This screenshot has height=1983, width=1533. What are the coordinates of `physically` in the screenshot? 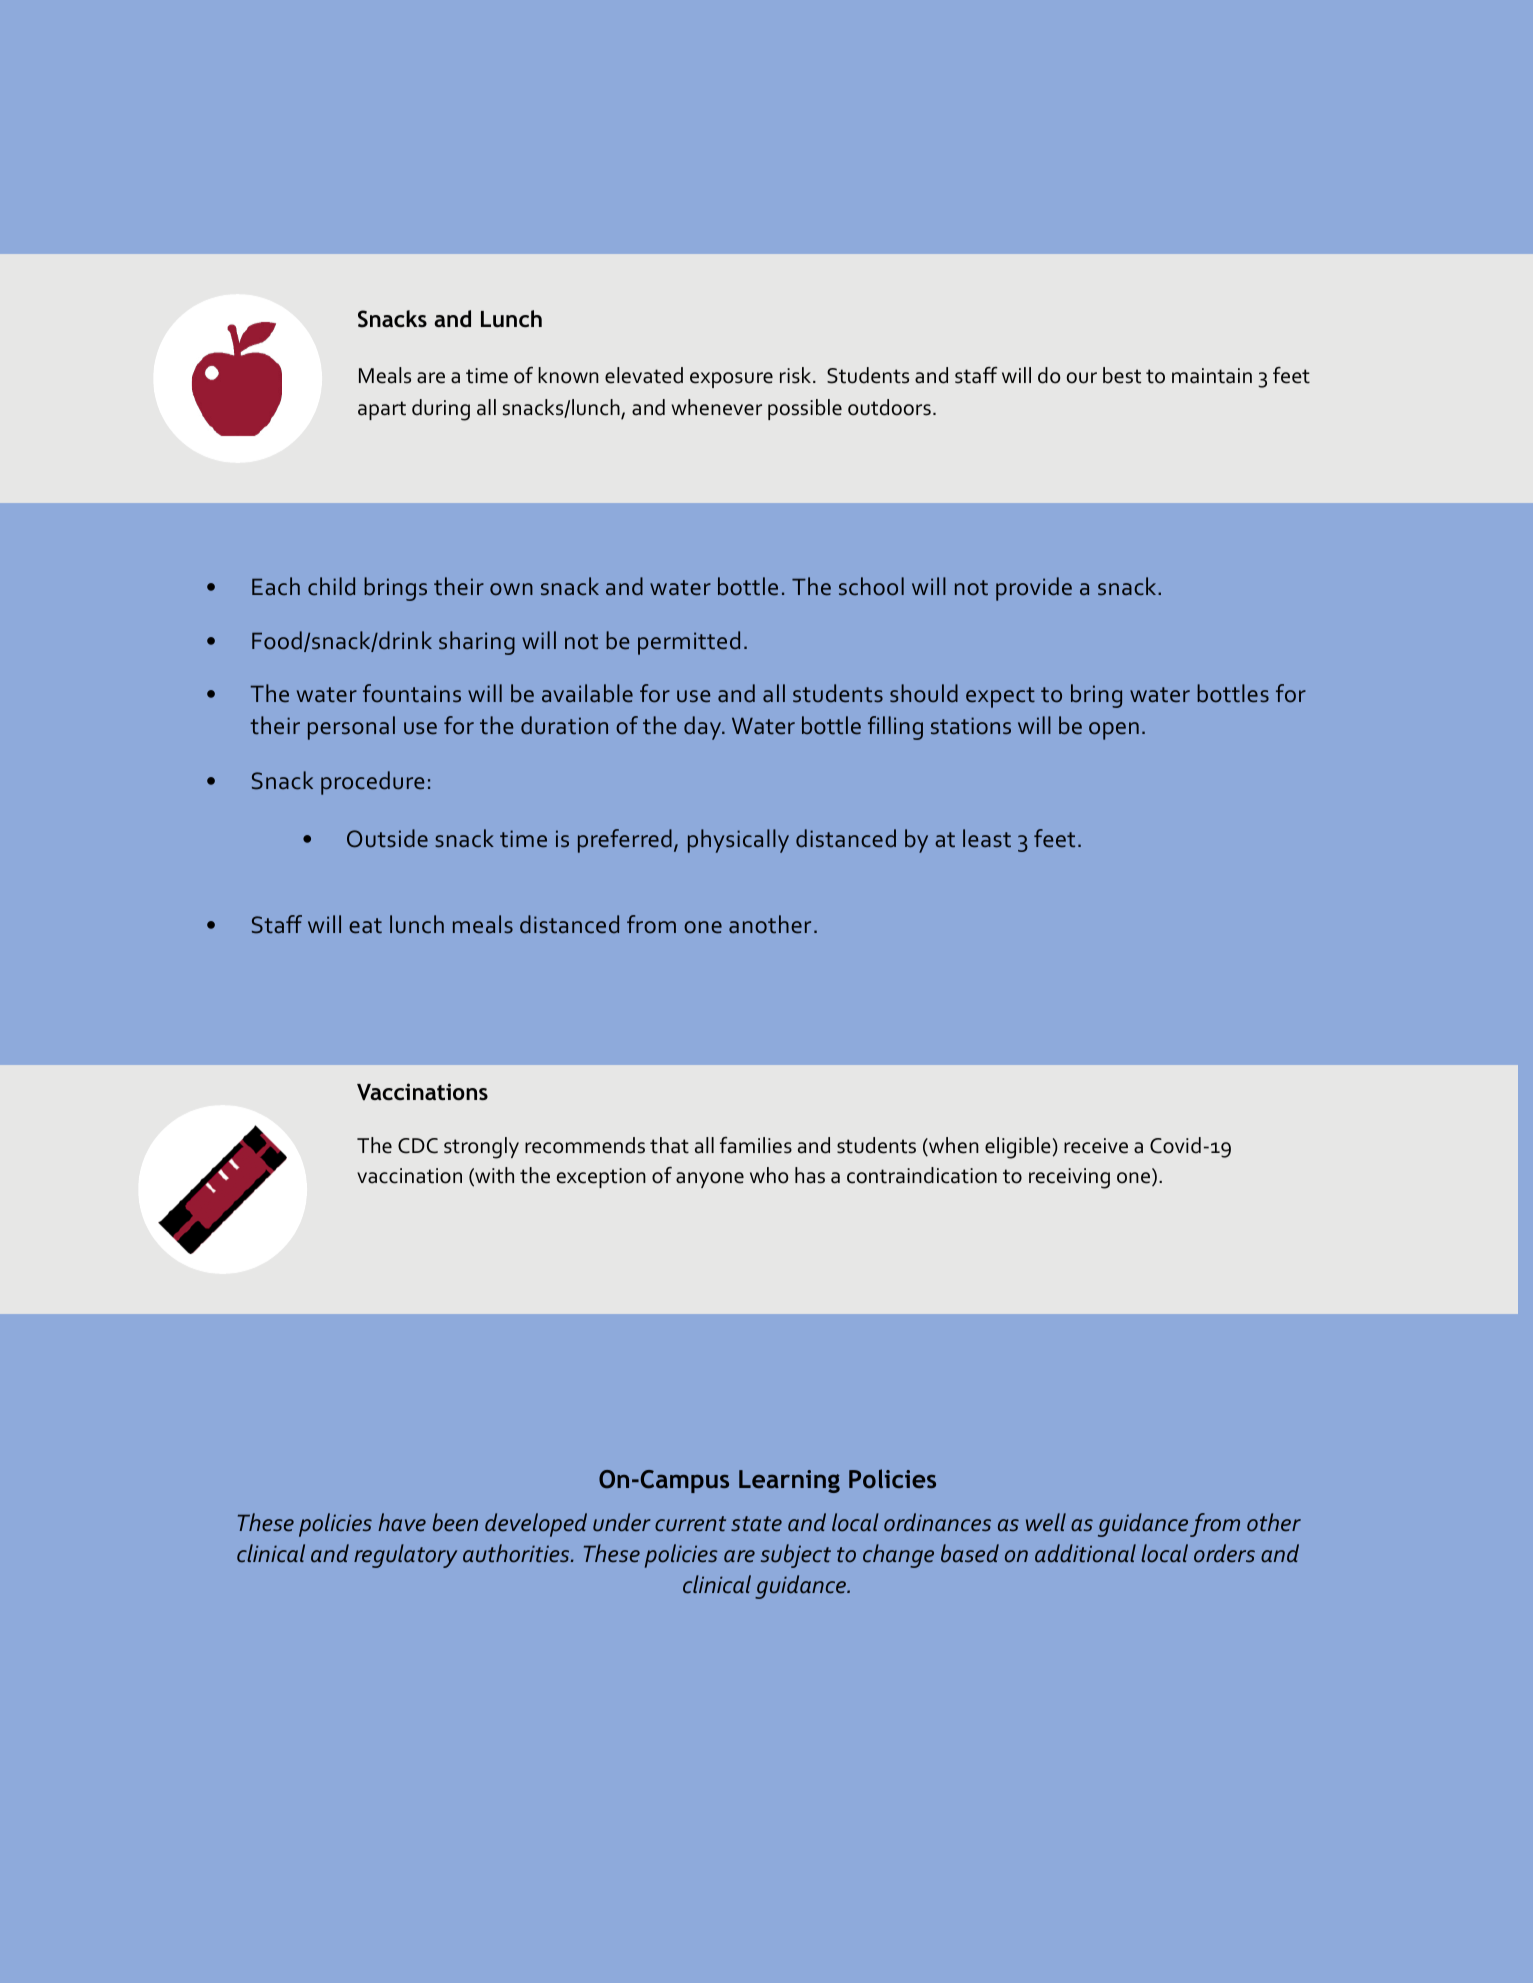 It's located at (738, 841).
